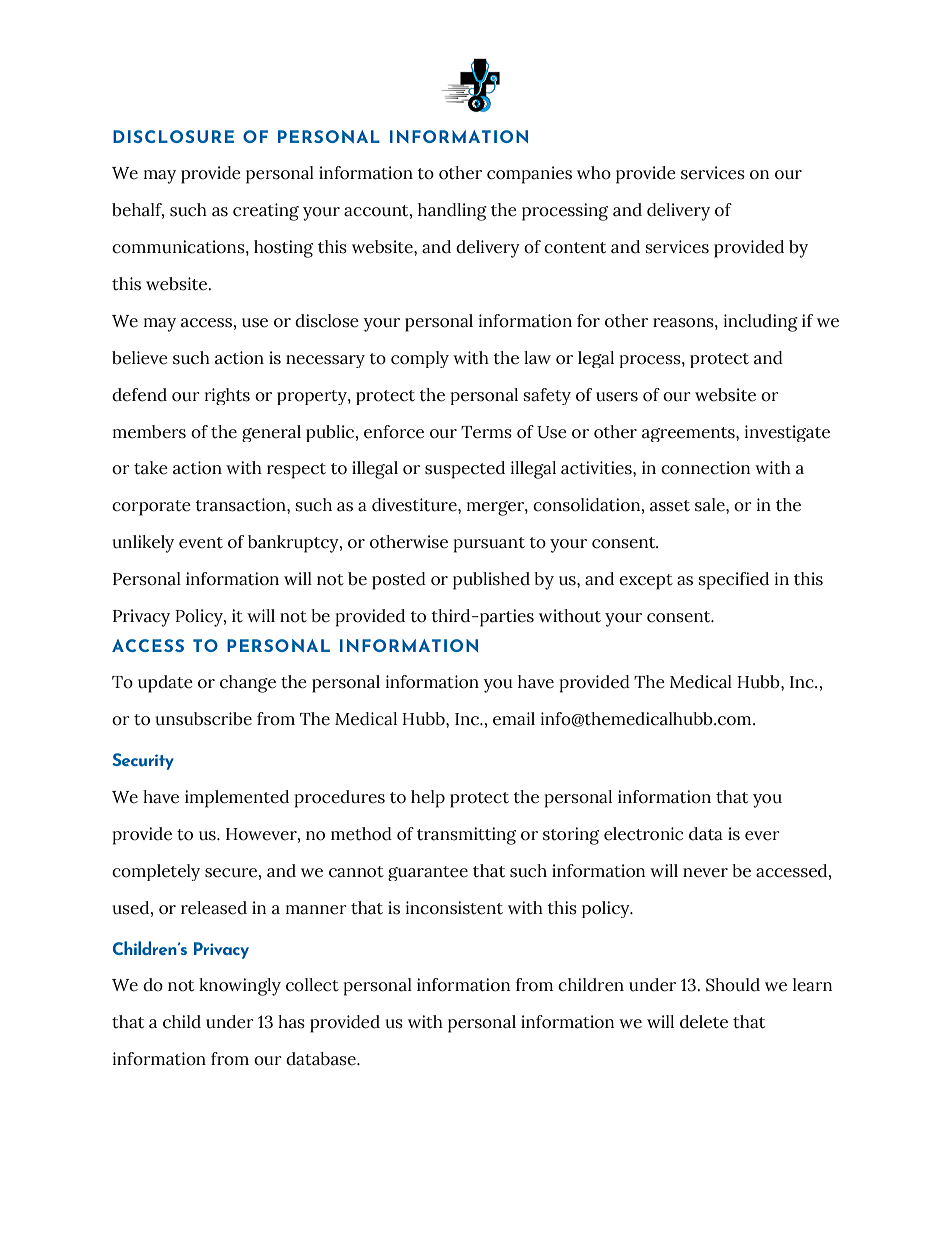 The height and width of the screenshot is (1233, 952). Describe the element at coordinates (529, 175) in the screenshot. I see `companies` at that location.
